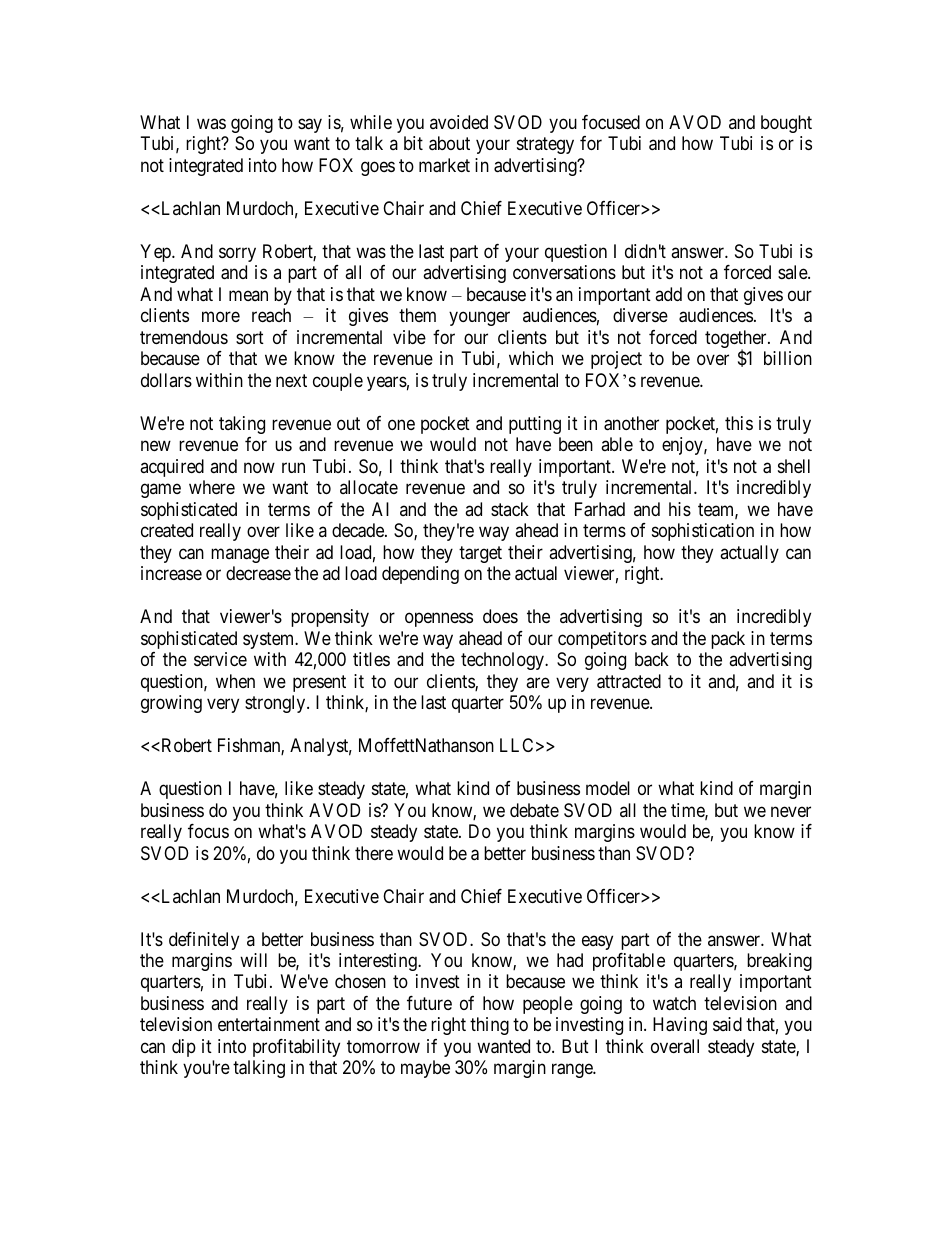 The width and height of the image is (952, 1233). What do you see at coordinates (310, 125) in the image?
I see `say` at bounding box center [310, 125].
